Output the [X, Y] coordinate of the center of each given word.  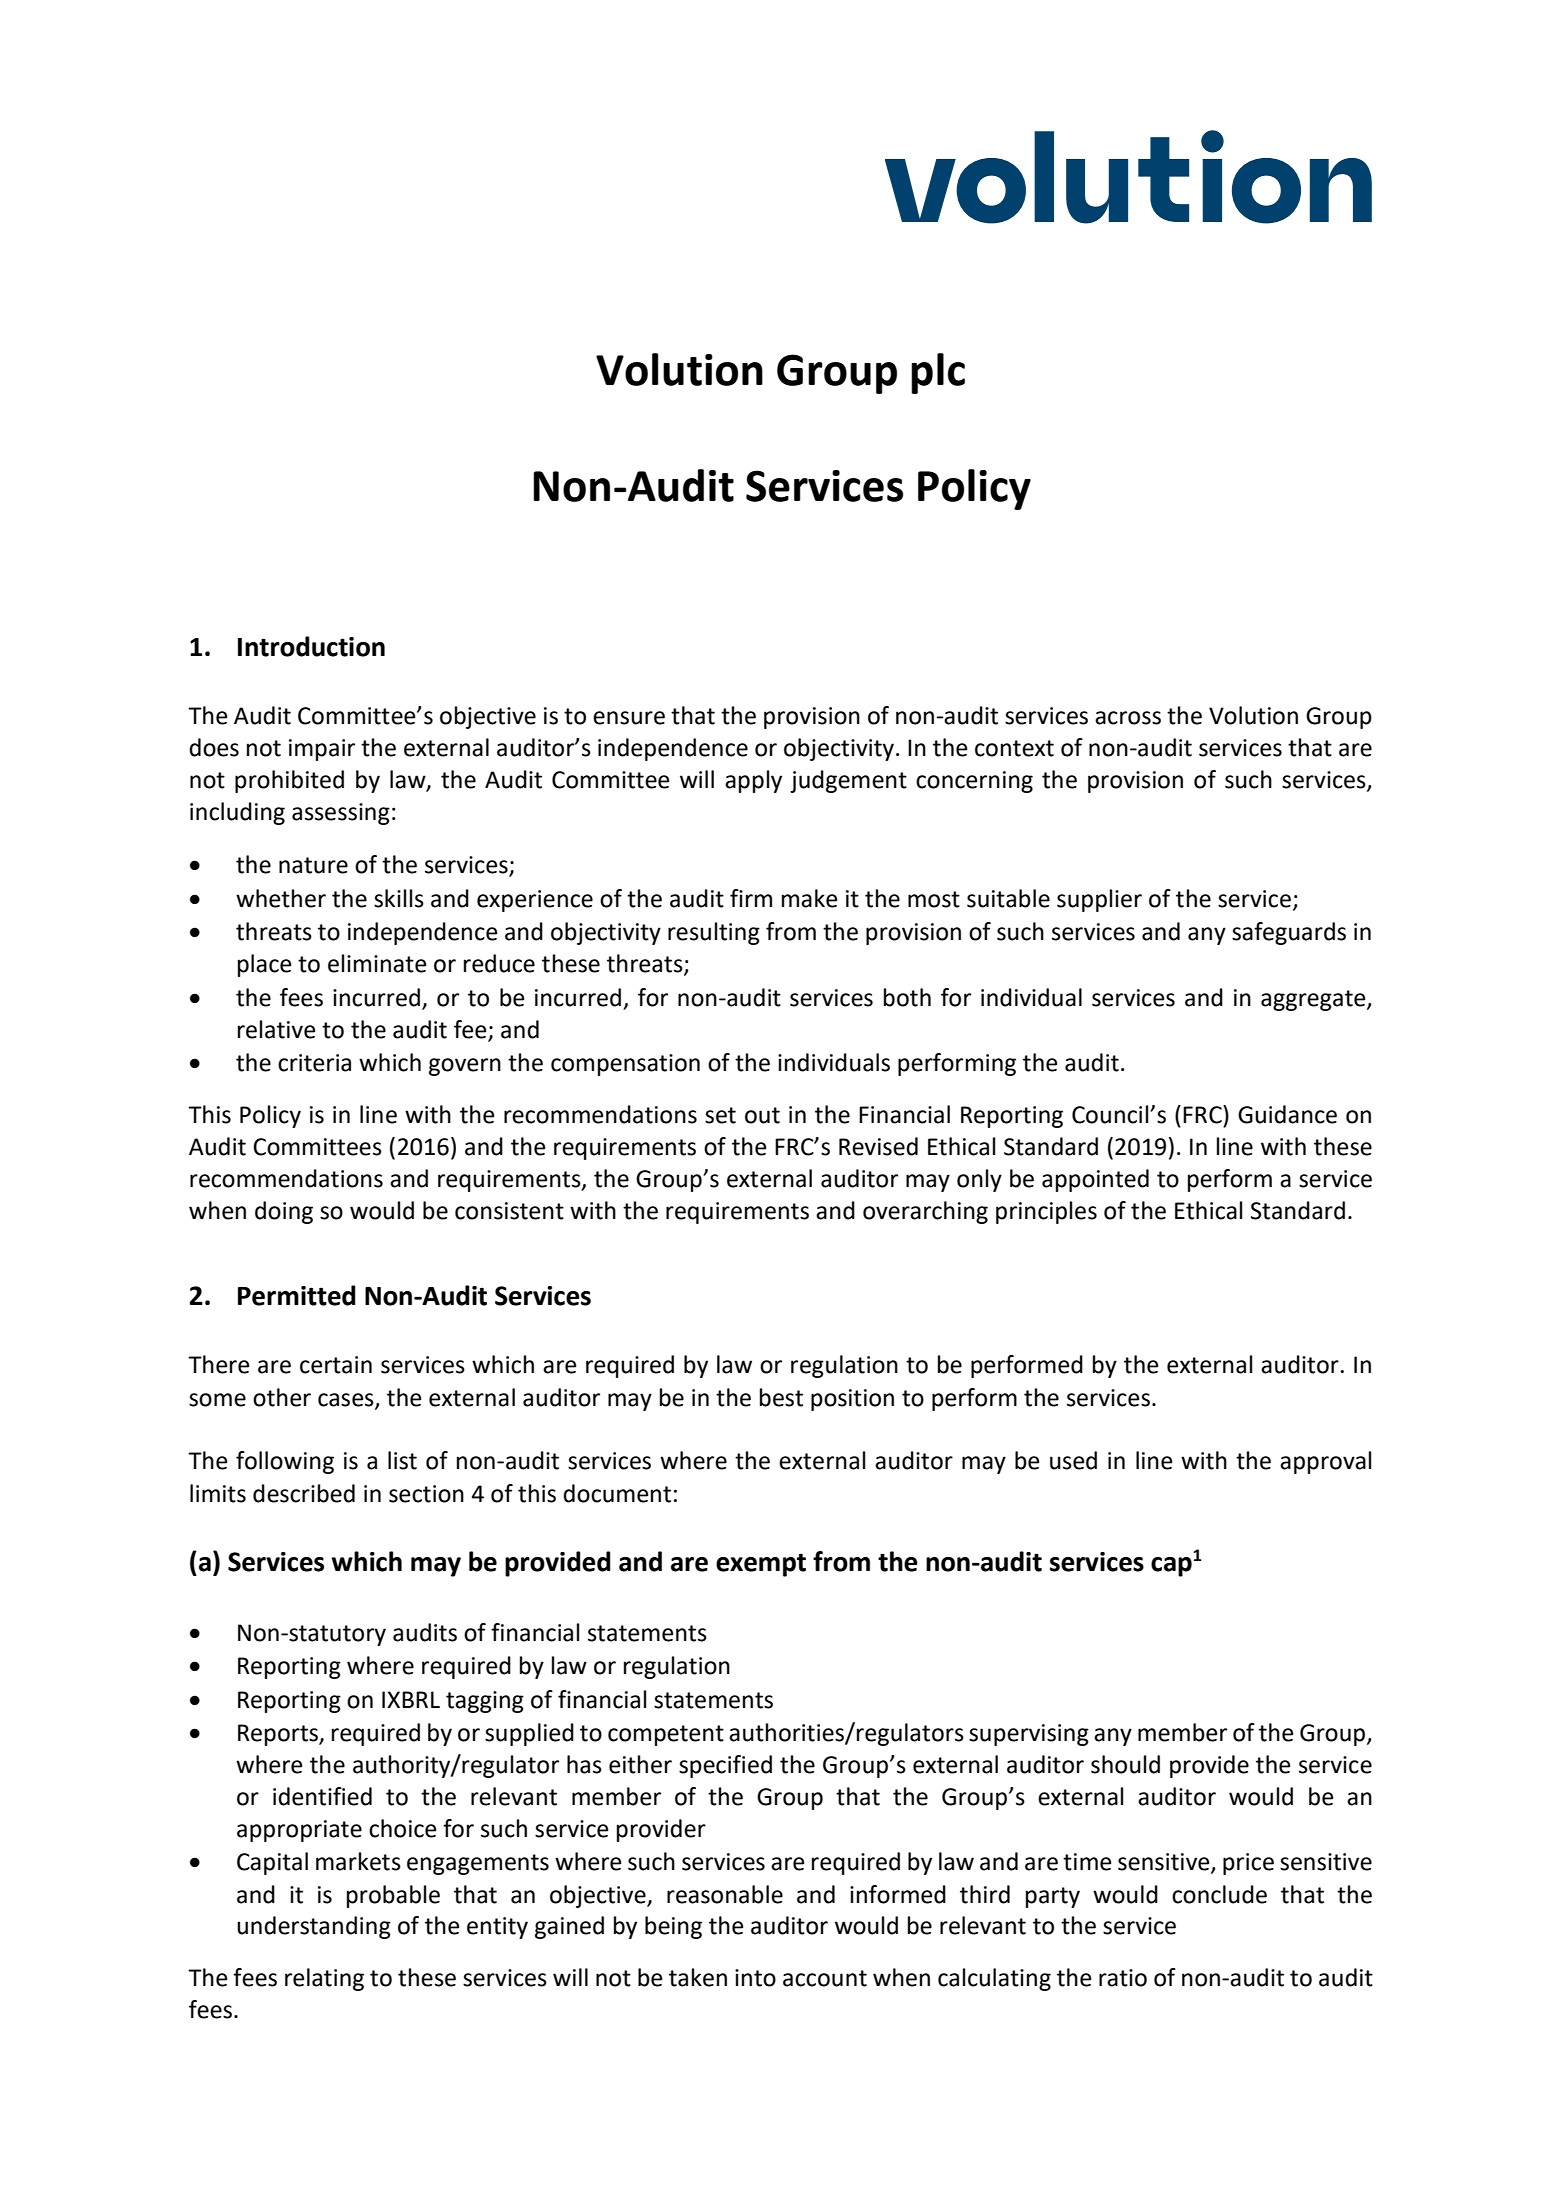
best [781, 1397]
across [1128, 718]
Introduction [311, 646]
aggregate [1314, 1000]
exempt [761, 1565]
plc [938, 373]
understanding [314, 1927]
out [762, 1115]
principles [1046, 1212]
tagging [485, 1702]
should [1125, 1764]
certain [336, 1365]
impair [322, 750]
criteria [314, 1063]
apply [753, 781]
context [1014, 748]
